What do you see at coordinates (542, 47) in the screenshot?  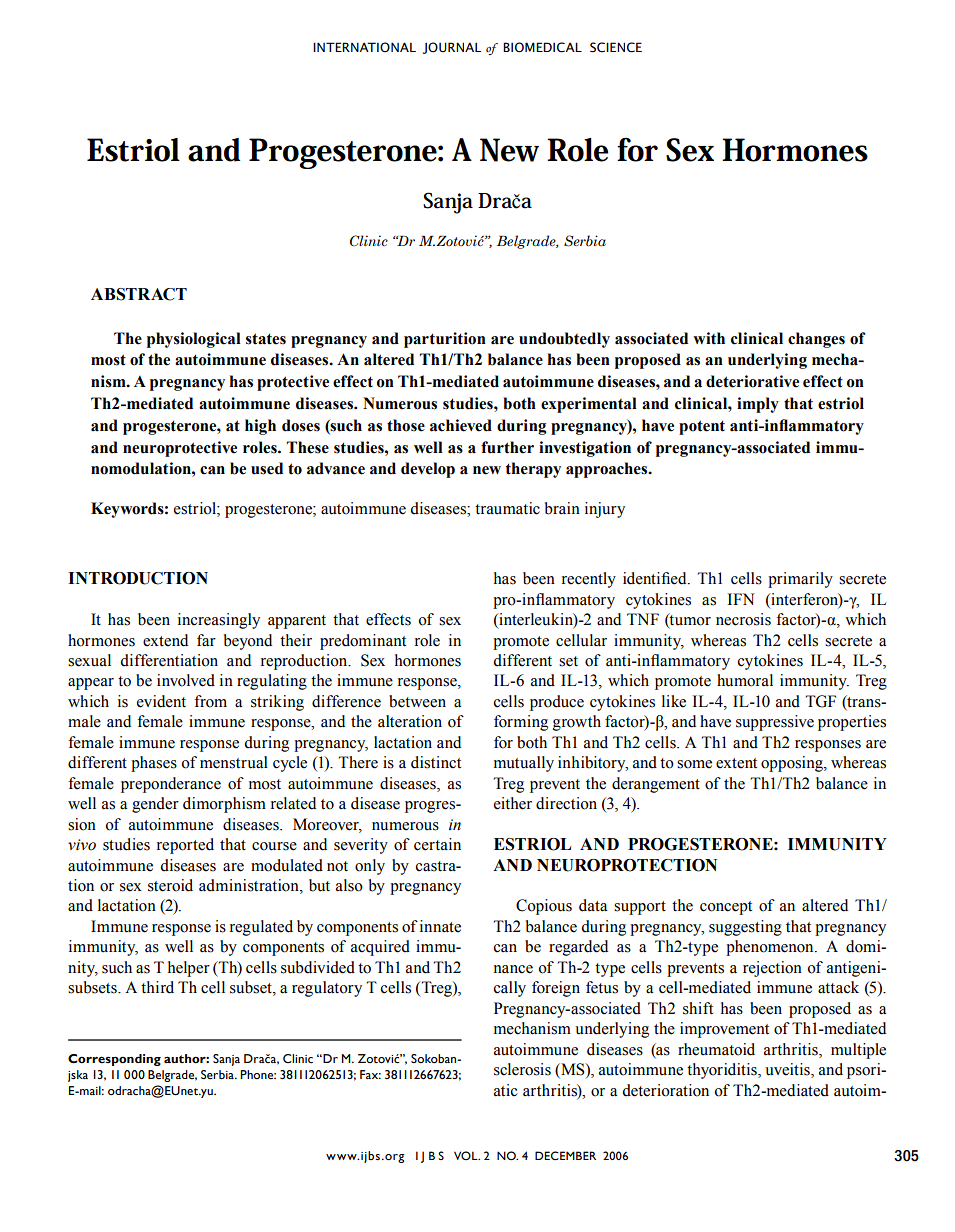 I see `Biomedical` at bounding box center [542, 47].
